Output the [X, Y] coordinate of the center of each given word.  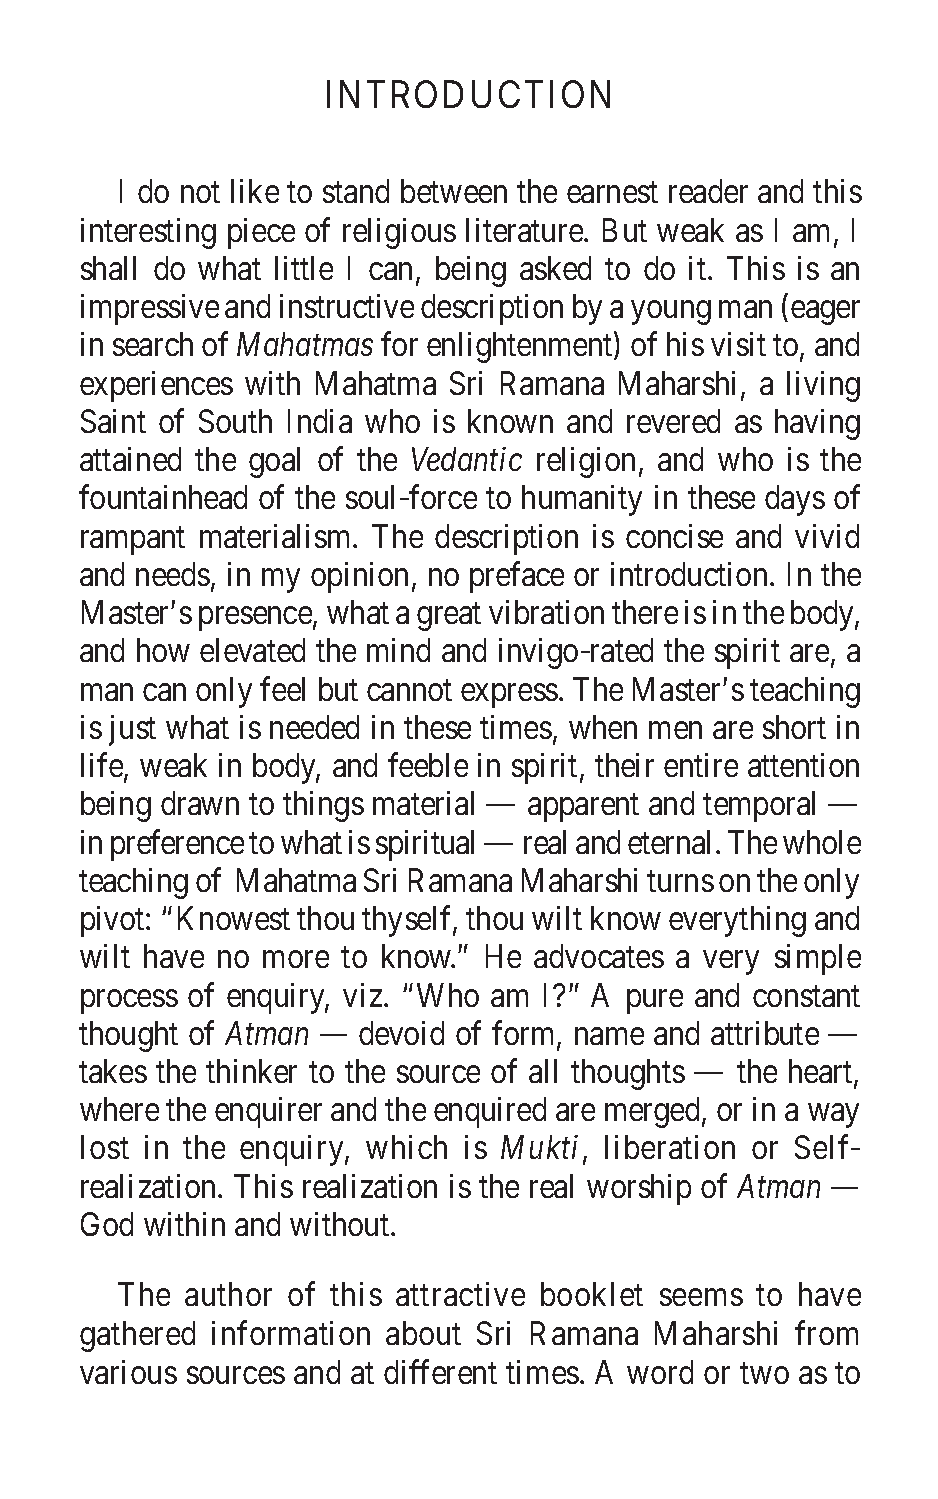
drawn [200, 803]
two [764, 1374]
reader [708, 191]
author [228, 1294]
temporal [759, 806]
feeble [428, 765]
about [423, 1333]
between [454, 191]
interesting [148, 233]
